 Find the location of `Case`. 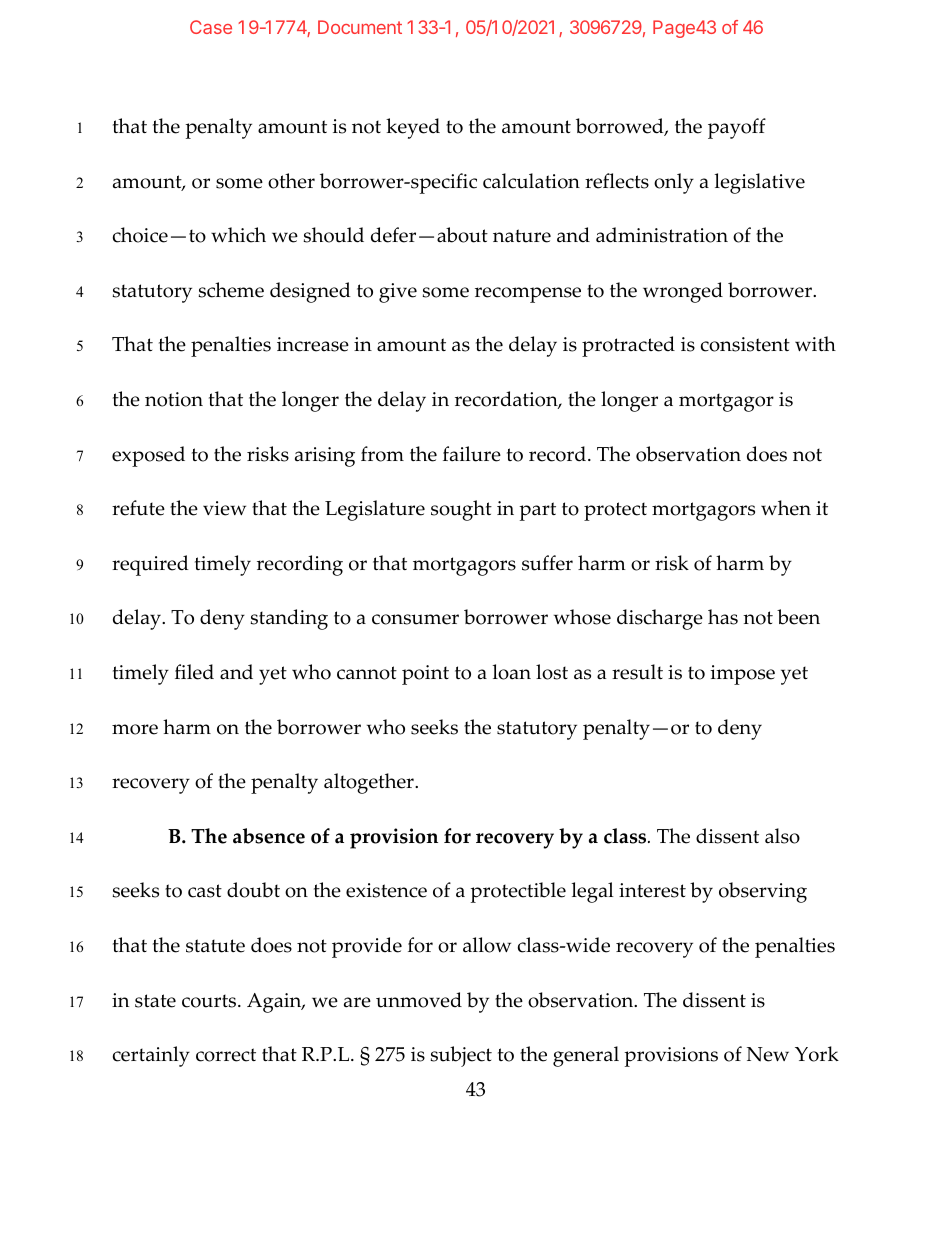

Case is located at coordinates (211, 27).
